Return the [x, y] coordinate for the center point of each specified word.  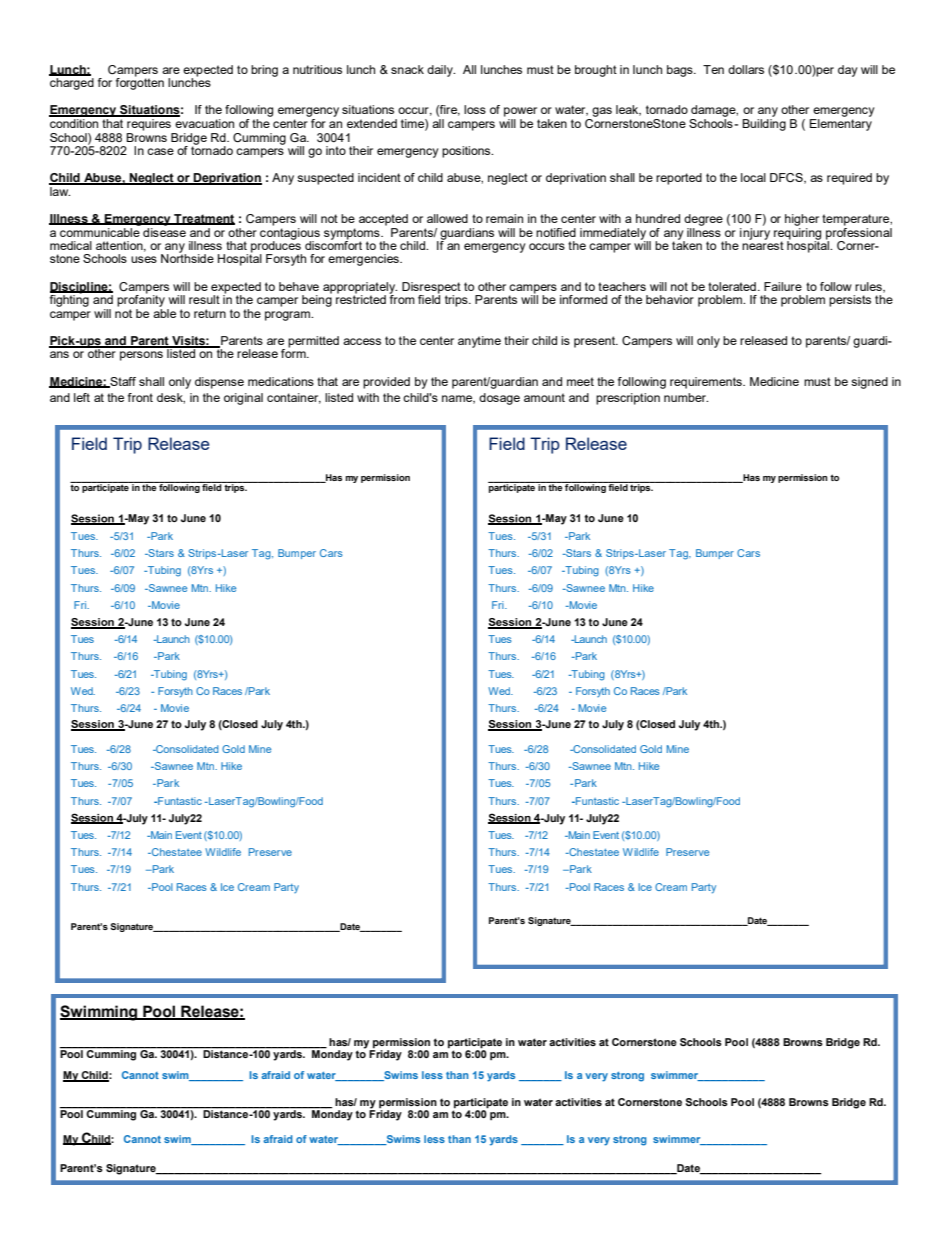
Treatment [203, 219]
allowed [447, 218]
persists [850, 301]
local [753, 177]
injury [755, 232]
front [140, 397]
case [160, 151]
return [210, 313]
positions [467, 152]
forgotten [140, 83]
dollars [746, 69]
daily [441, 71]
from [402, 298]
